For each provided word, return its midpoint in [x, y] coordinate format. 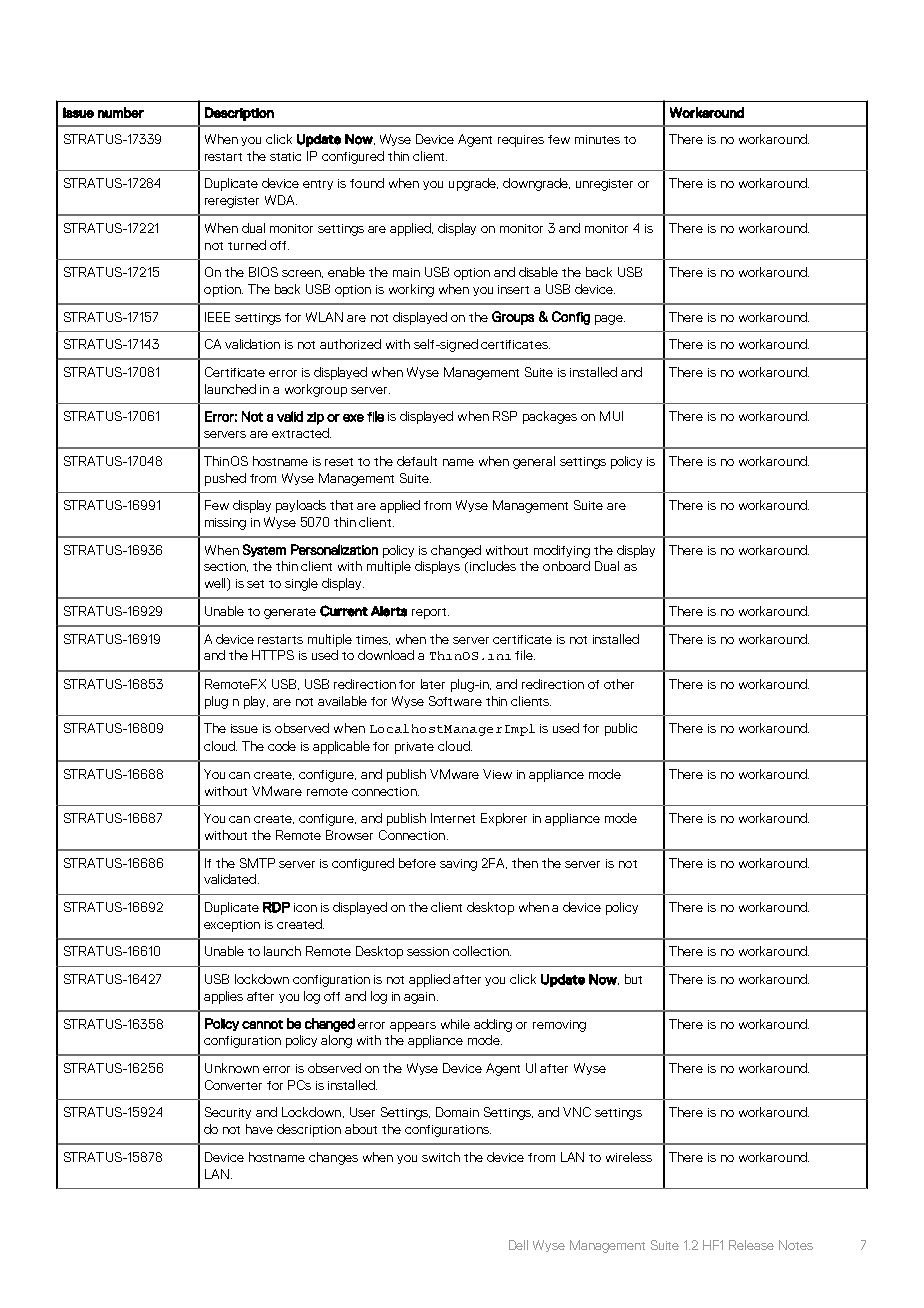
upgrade [473, 184]
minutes [597, 139]
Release [751, 1245]
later [433, 684]
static [285, 156]
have [259, 1129]
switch [441, 1157]
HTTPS [273, 655]
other [619, 684]
